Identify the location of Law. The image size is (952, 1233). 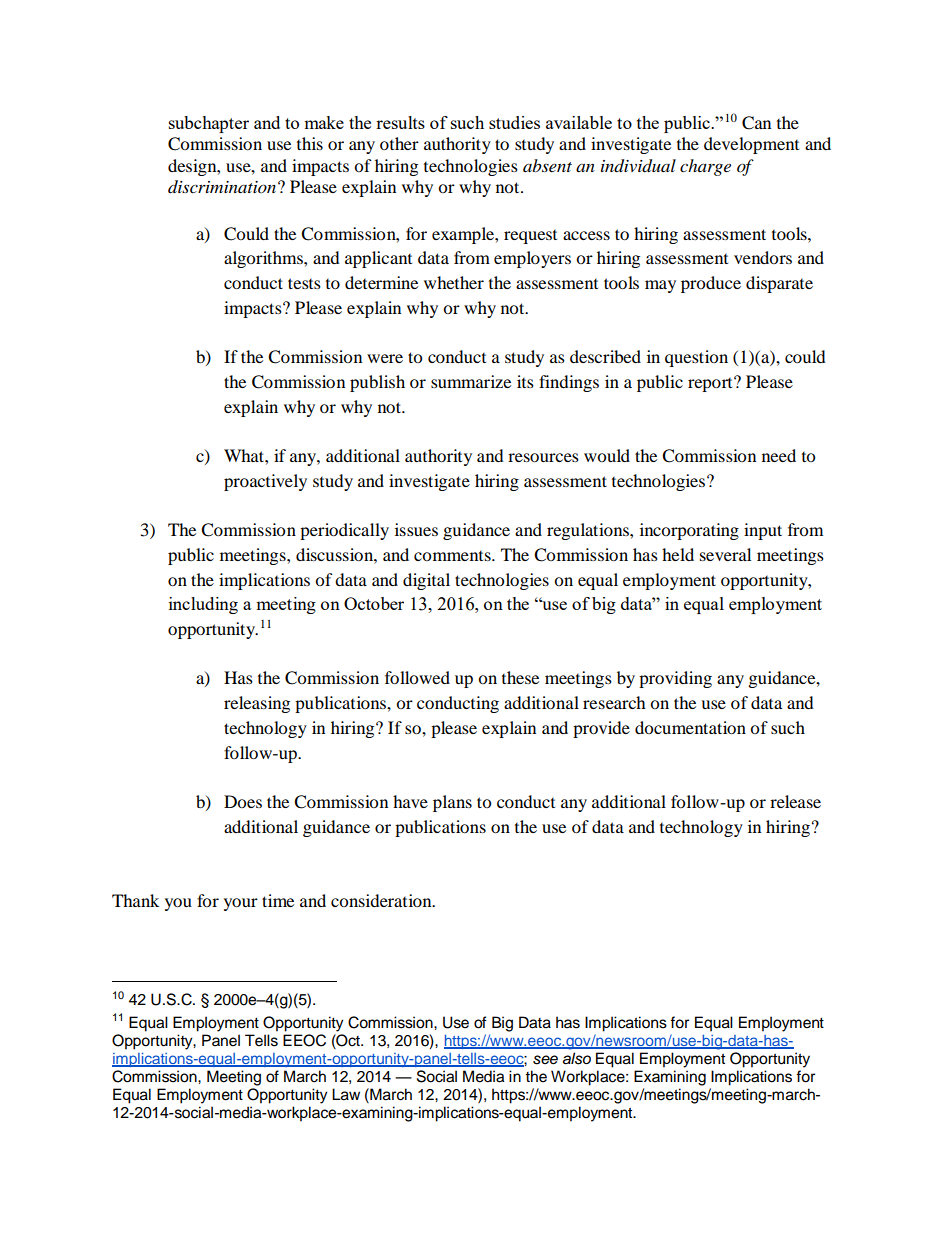
(346, 1094).
